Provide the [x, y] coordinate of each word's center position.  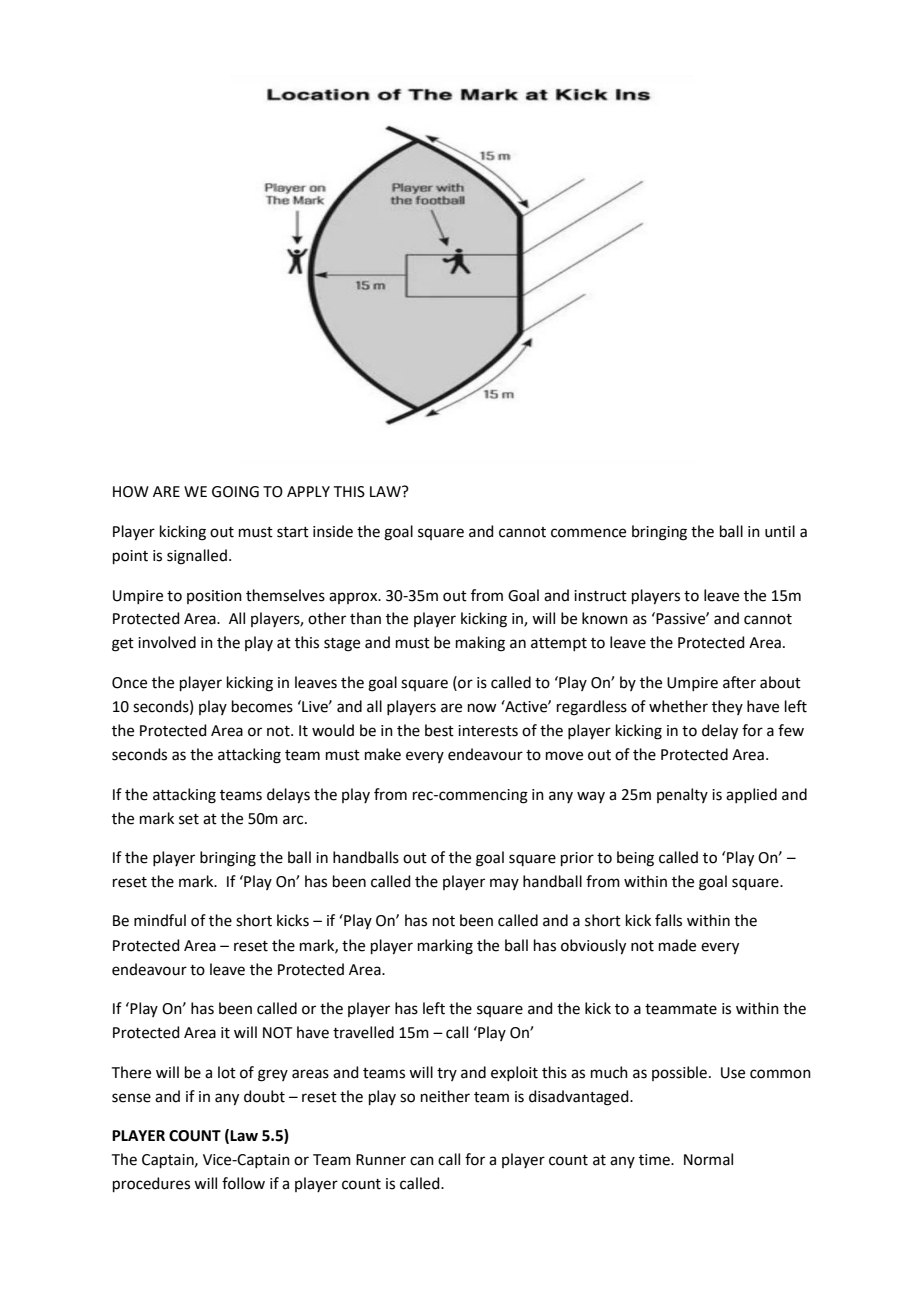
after [739, 682]
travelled [363, 1032]
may [504, 884]
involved [167, 642]
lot [227, 1072]
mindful [160, 920]
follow [243, 1183]
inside [333, 531]
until [780, 531]
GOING [235, 492]
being [635, 859]
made [677, 945]
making [480, 644]
